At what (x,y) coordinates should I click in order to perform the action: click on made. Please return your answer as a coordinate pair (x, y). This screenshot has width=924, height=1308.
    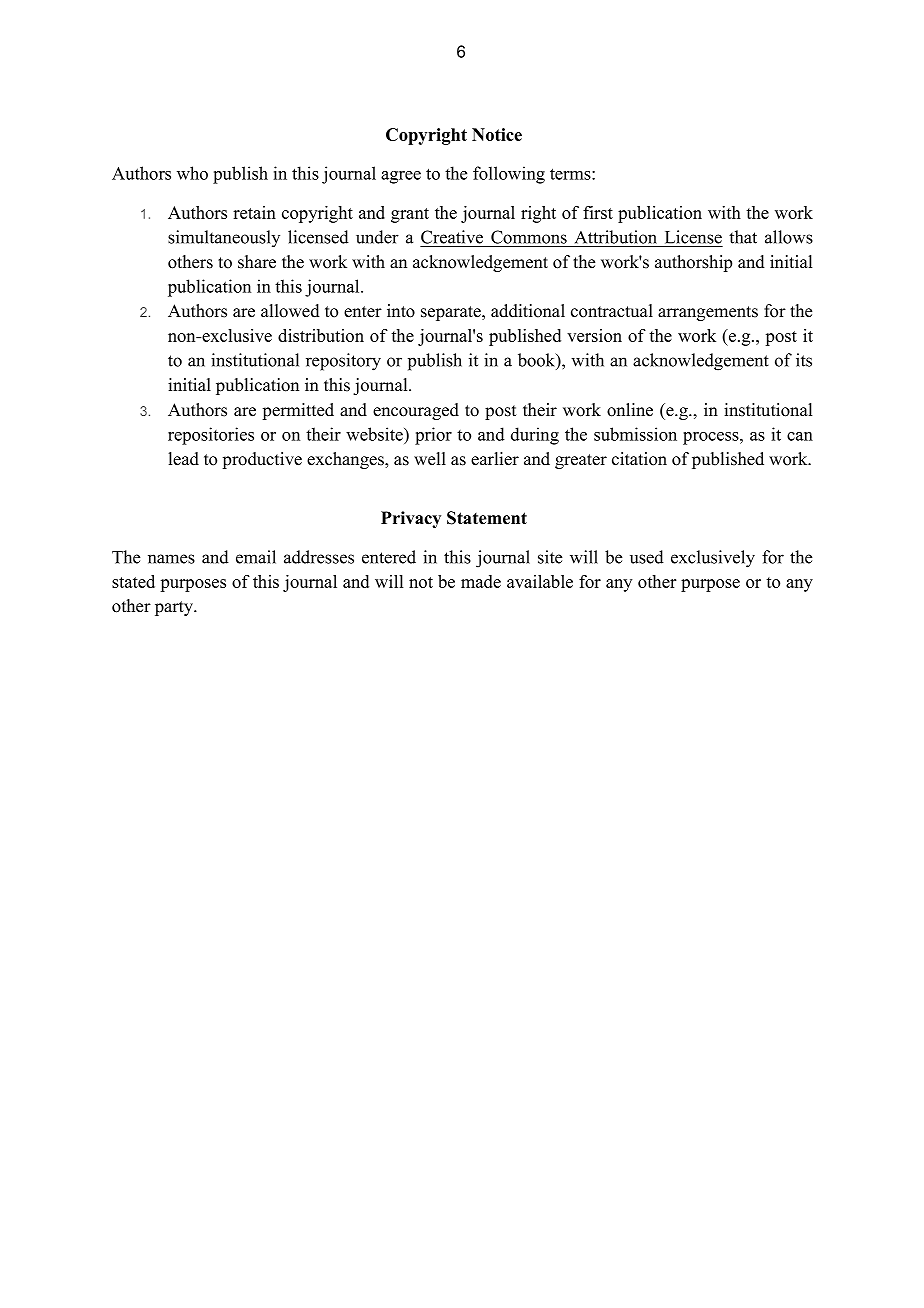
    Looking at the image, I should click on (481, 581).
